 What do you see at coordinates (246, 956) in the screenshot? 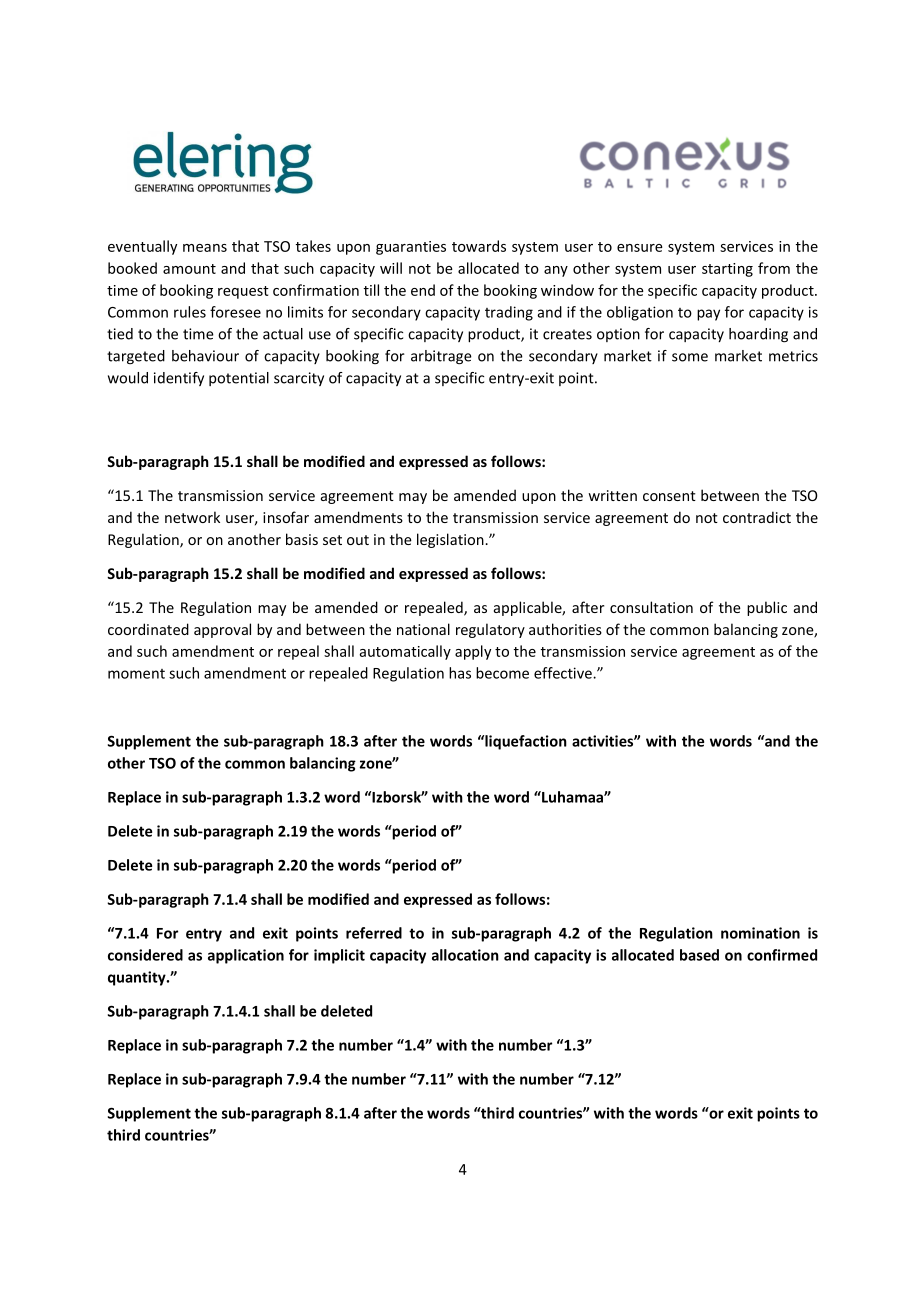
I see `application` at bounding box center [246, 956].
